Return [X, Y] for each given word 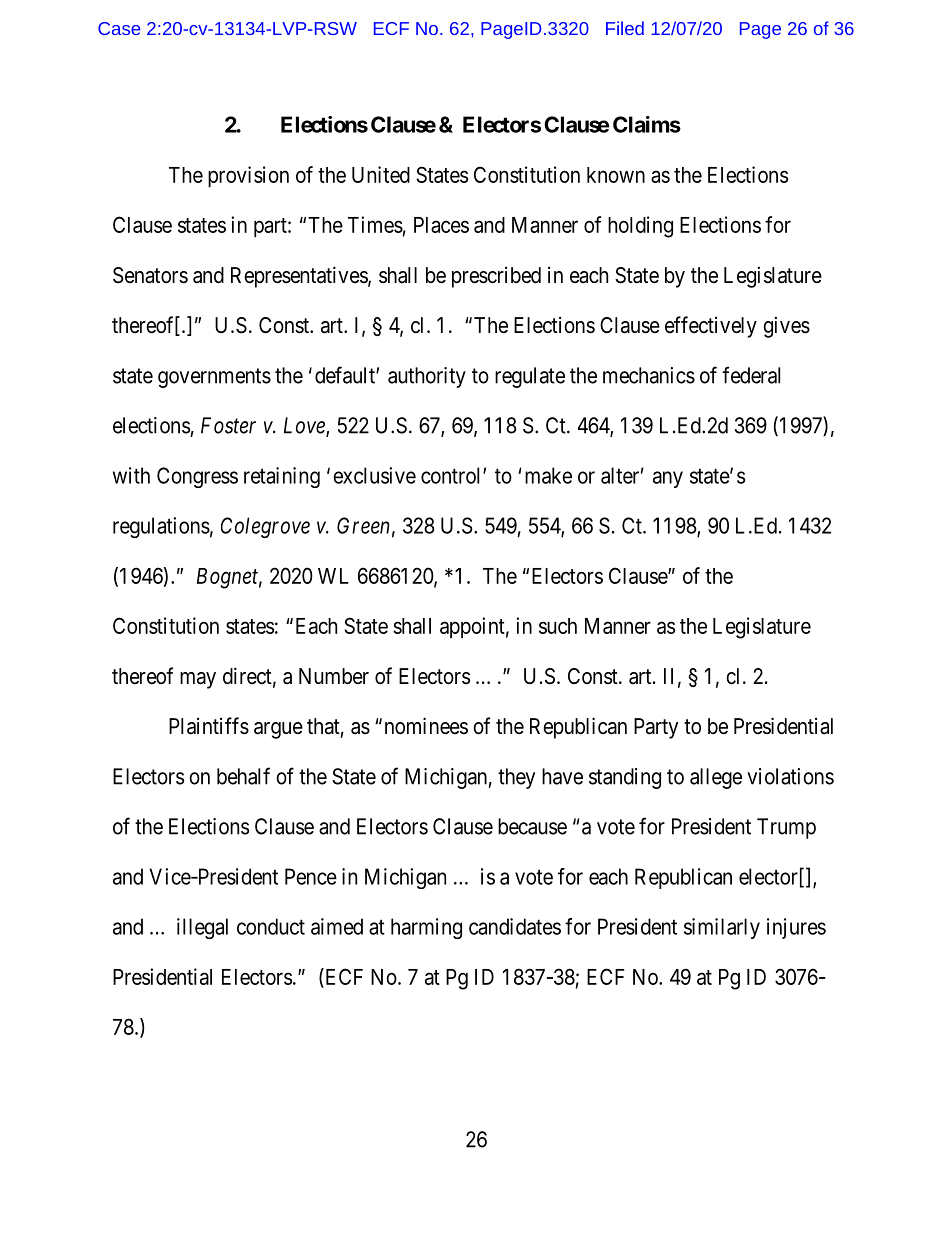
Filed [625, 28]
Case [119, 28]
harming [426, 928]
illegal [202, 928]
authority [427, 377]
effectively [711, 327]
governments [214, 378]
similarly [722, 928]
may [198, 680]
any [668, 479]
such [558, 626]
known [616, 175]
